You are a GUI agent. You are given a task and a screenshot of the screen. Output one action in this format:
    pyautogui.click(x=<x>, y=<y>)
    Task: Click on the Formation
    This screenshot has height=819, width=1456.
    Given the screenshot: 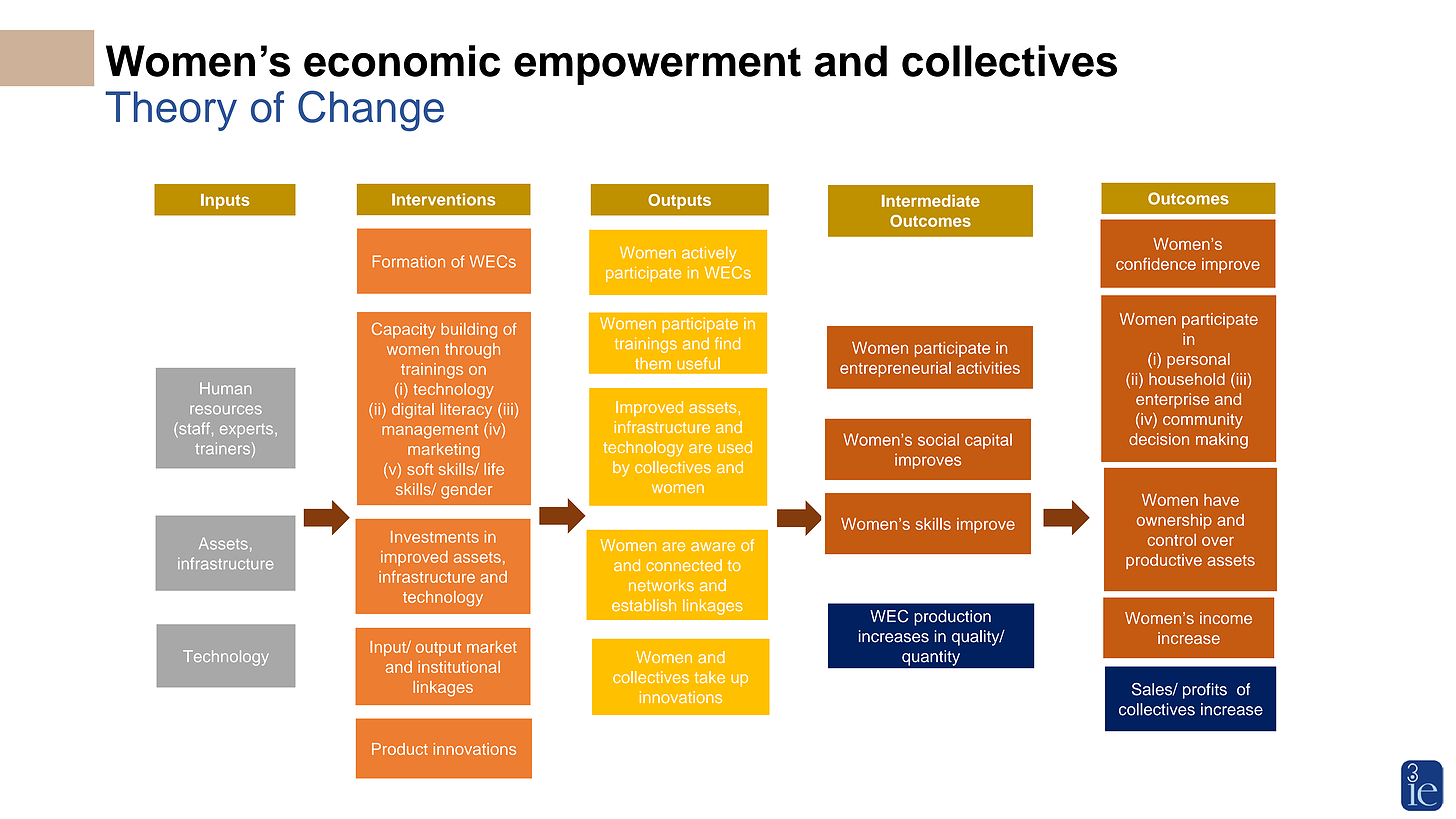 What is the action you would take?
    pyautogui.click(x=409, y=261)
